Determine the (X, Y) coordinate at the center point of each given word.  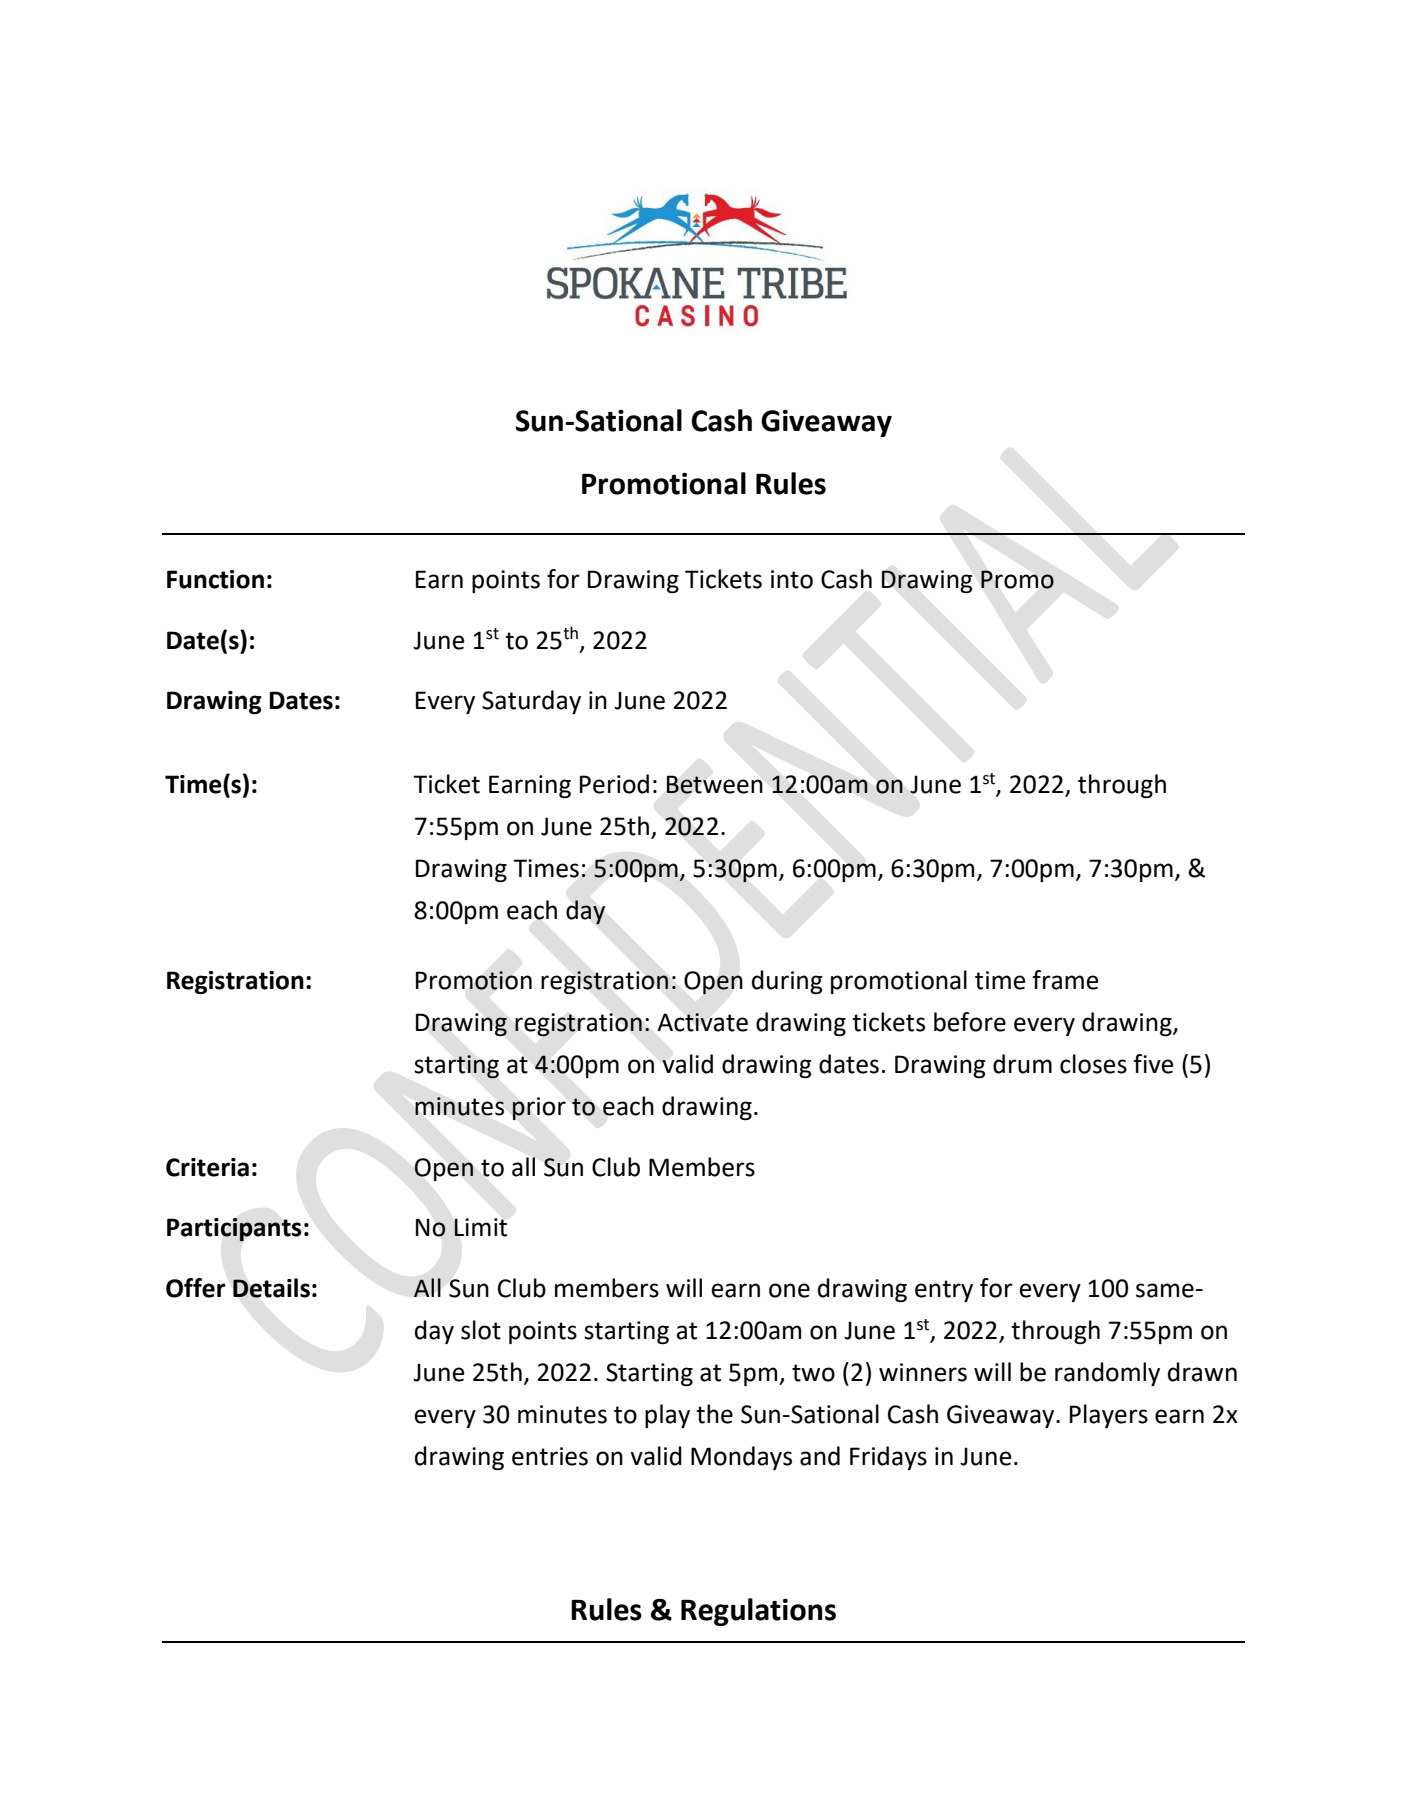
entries (550, 1456)
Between (714, 784)
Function (215, 579)
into (792, 579)
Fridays (888, 1458)
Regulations (758, 1612)
